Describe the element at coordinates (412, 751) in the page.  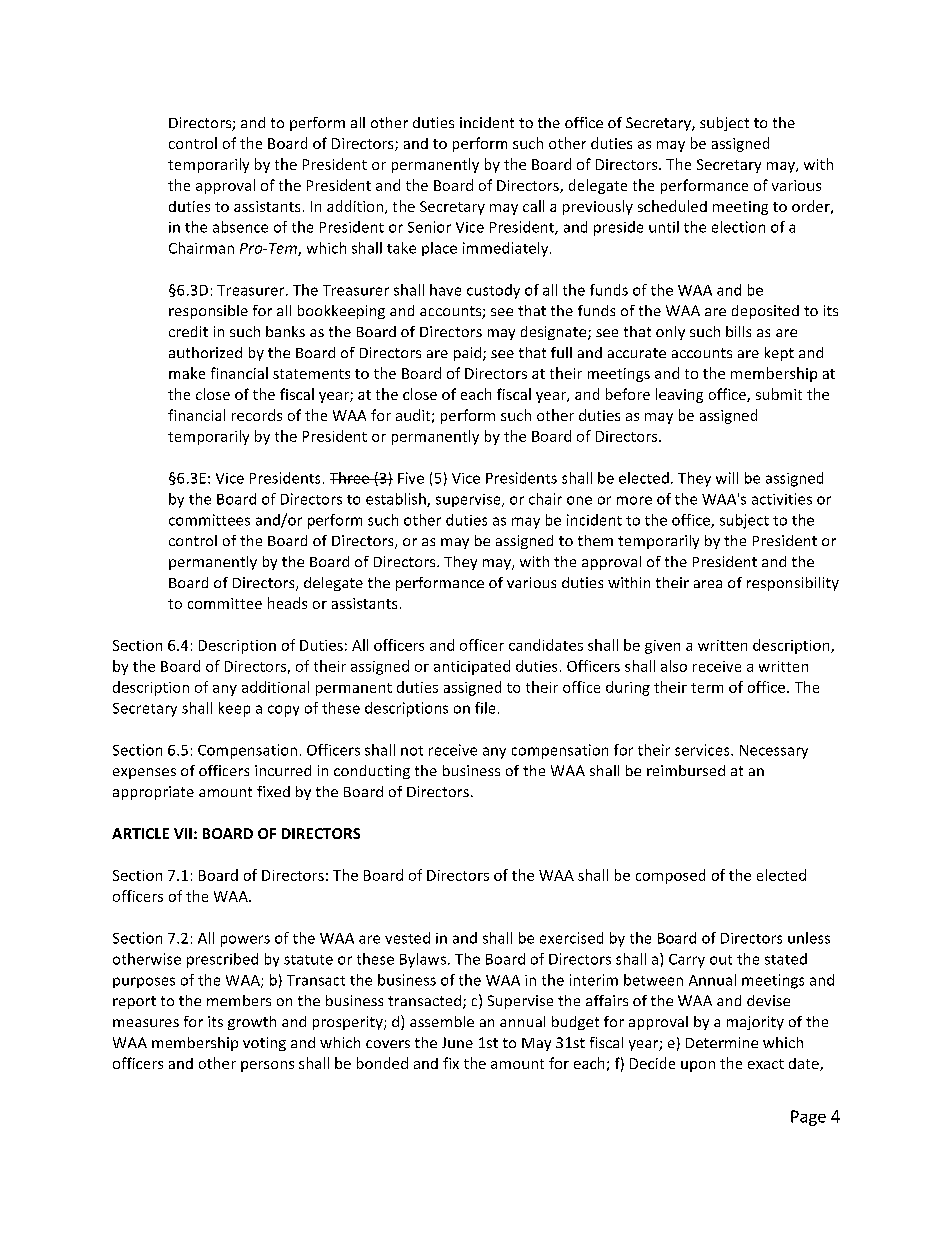
I see `not` at that location.
